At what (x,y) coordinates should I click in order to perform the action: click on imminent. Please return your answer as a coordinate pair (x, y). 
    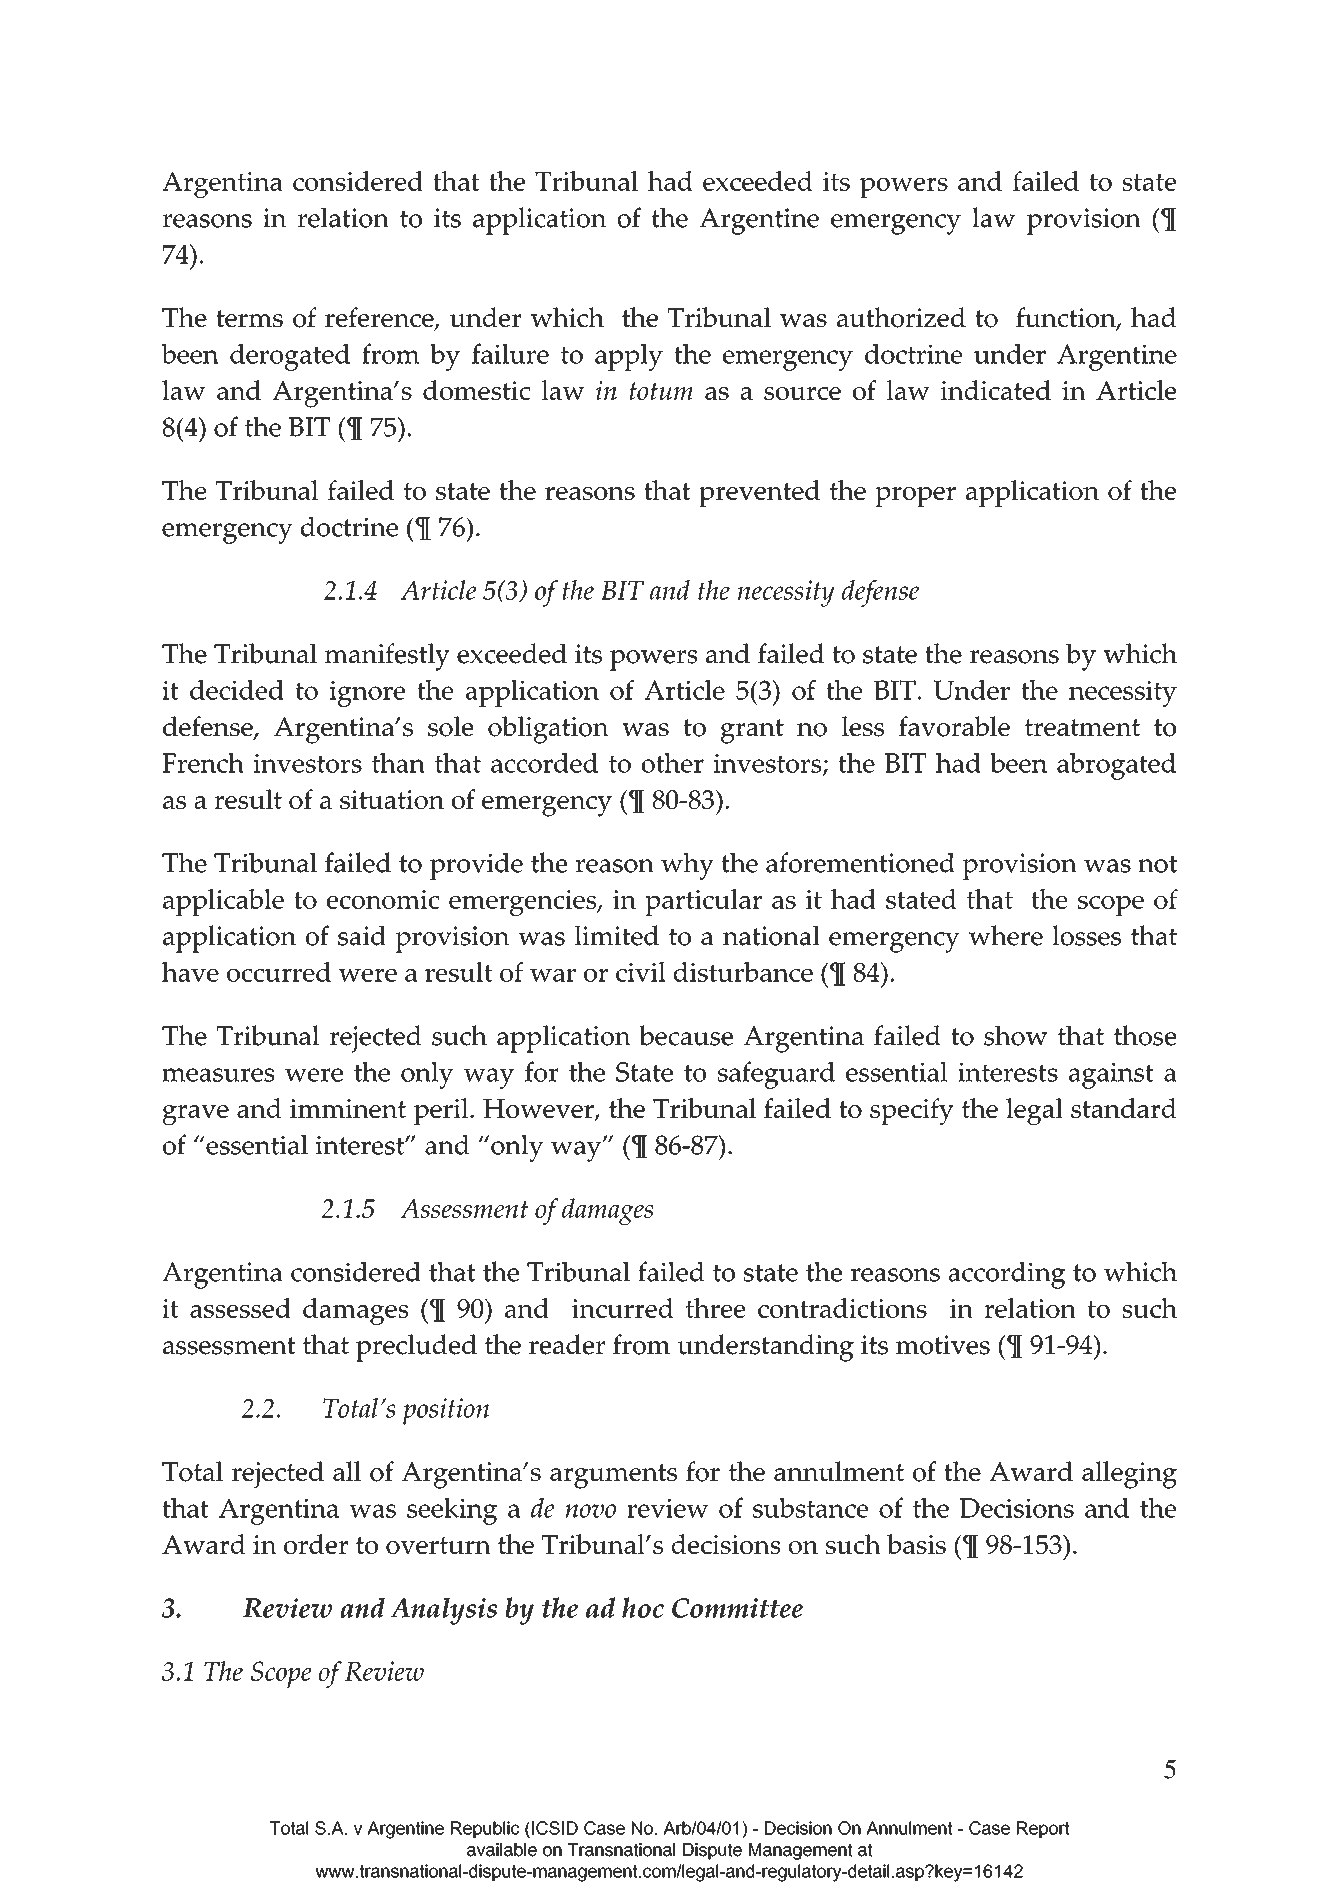
    Looking at the image, I should click on (348, 1108).
